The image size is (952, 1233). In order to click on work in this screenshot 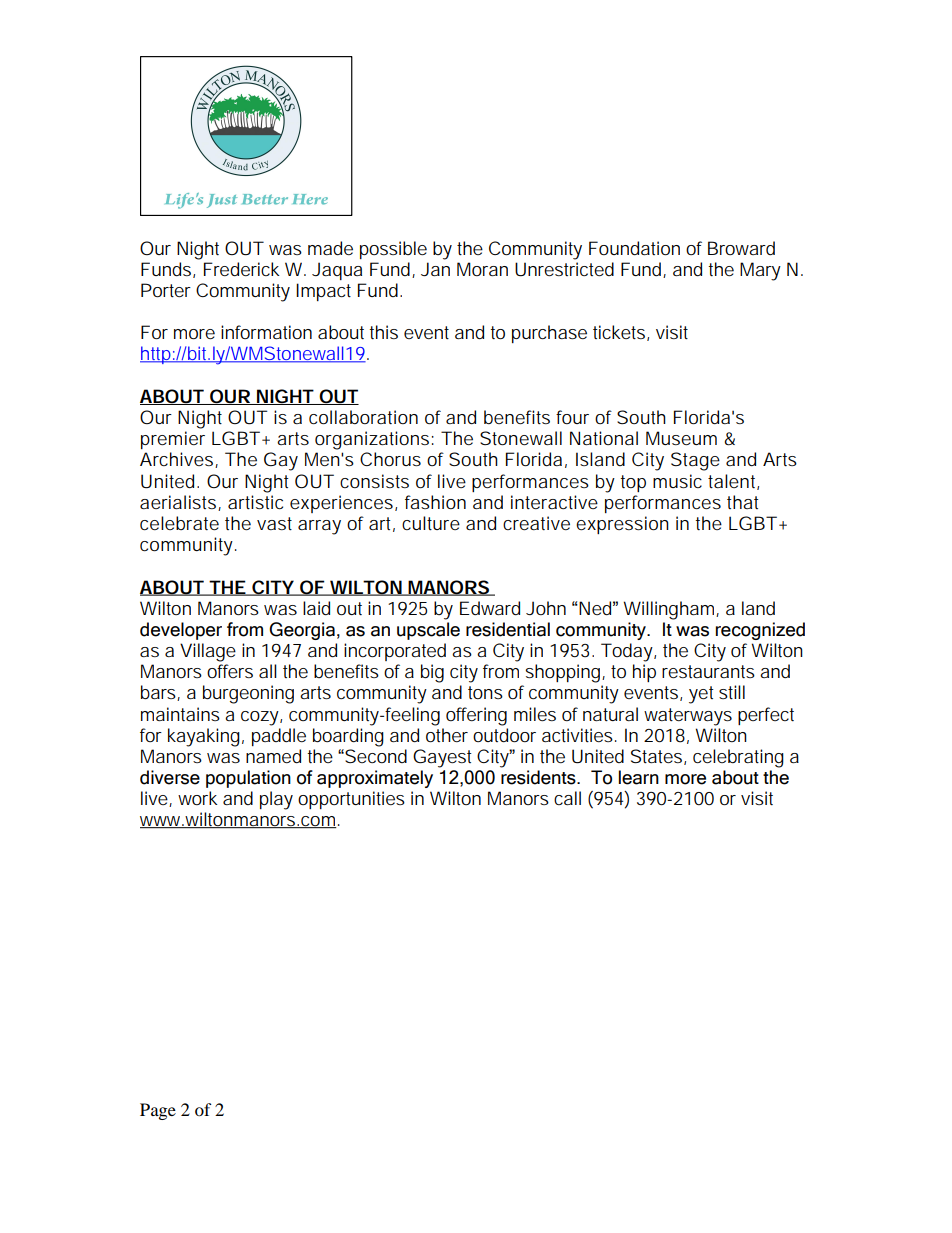, I will do `click(198, 798)`.
